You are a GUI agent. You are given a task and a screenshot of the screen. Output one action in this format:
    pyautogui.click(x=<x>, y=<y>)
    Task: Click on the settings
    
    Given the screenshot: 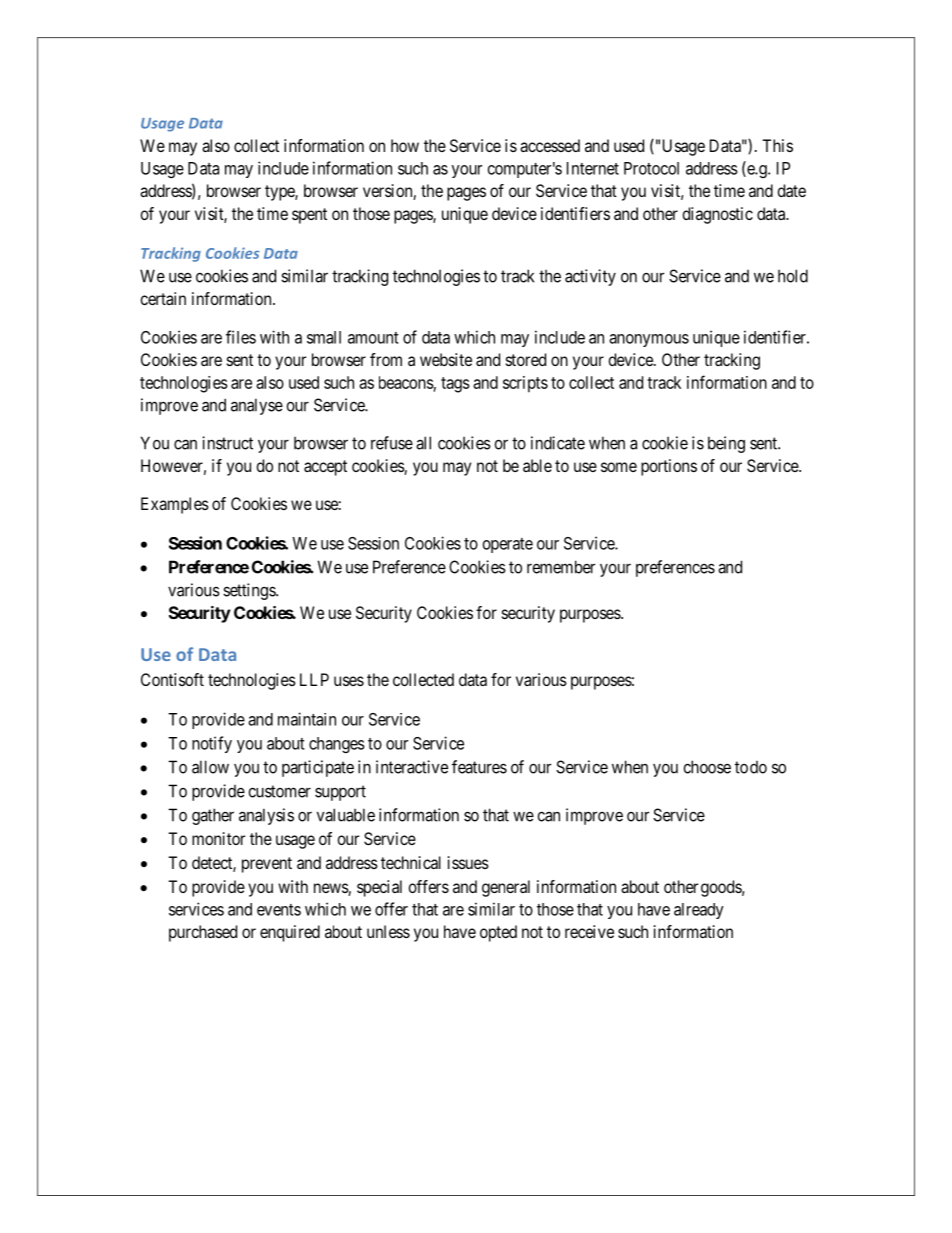 What is the action you would take?
    pyautogui.click(x=250, y=591)
